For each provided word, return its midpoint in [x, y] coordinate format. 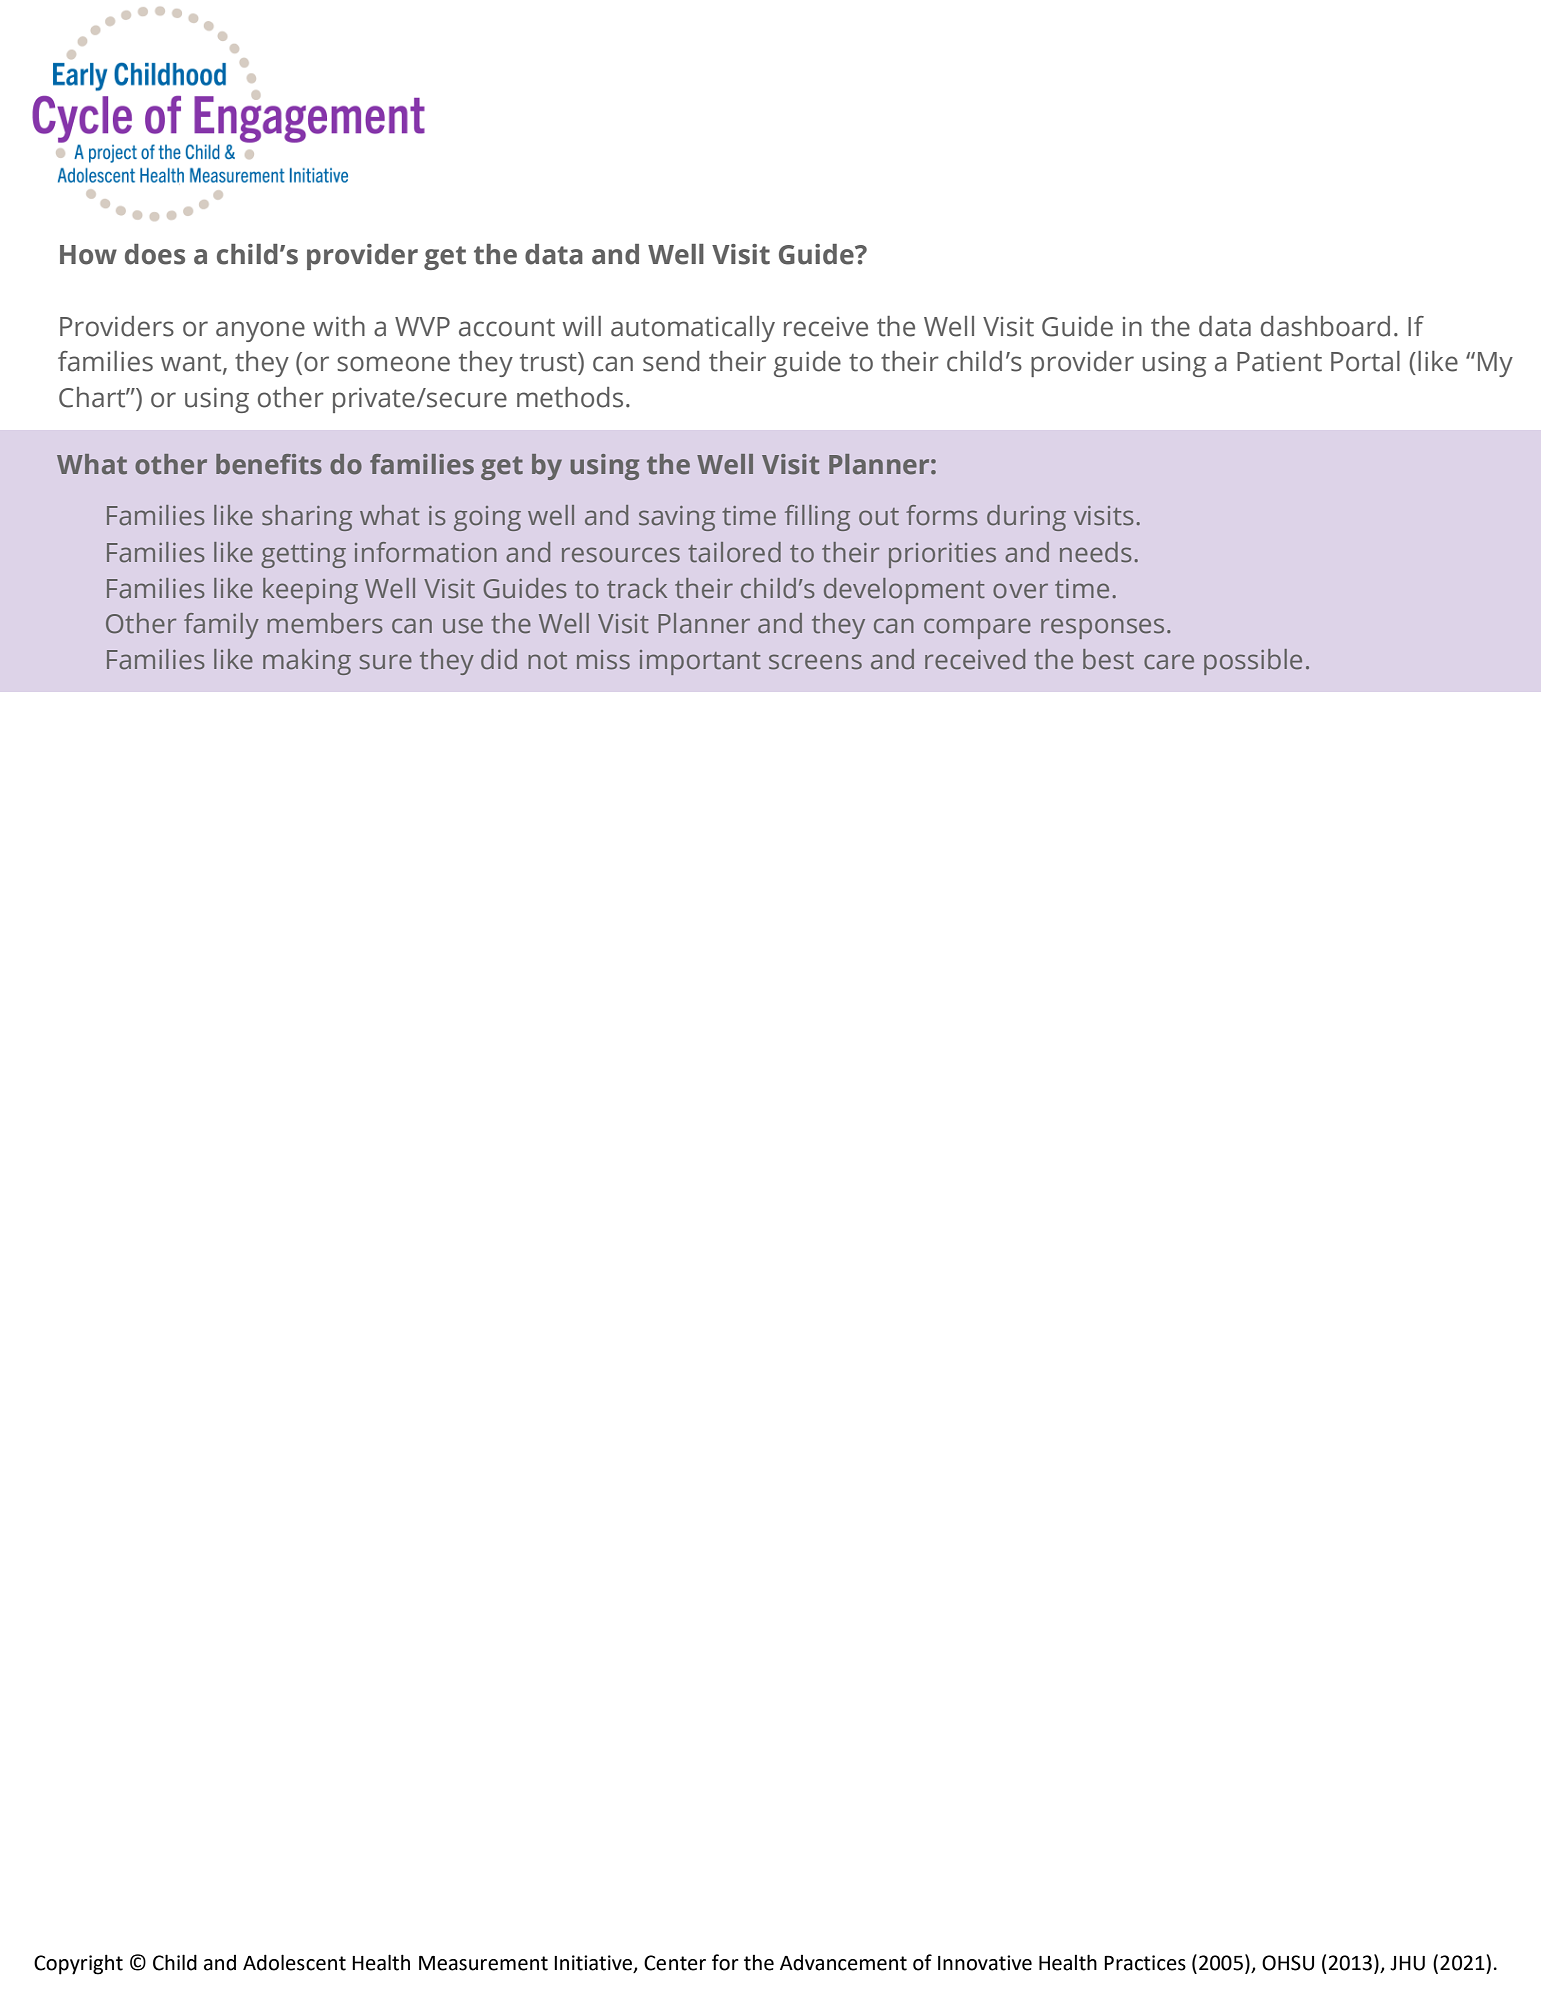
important [700, 662]
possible [1253, 662]
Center [675, 1963]
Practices [1145, 1963]
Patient [1279, 362]
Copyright [78, 1964]
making [307, 662]
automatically [693, 329]
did [499, 659]
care [1169, 662]
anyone [260, 331]
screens [815, 662]
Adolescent [294, 1962]
